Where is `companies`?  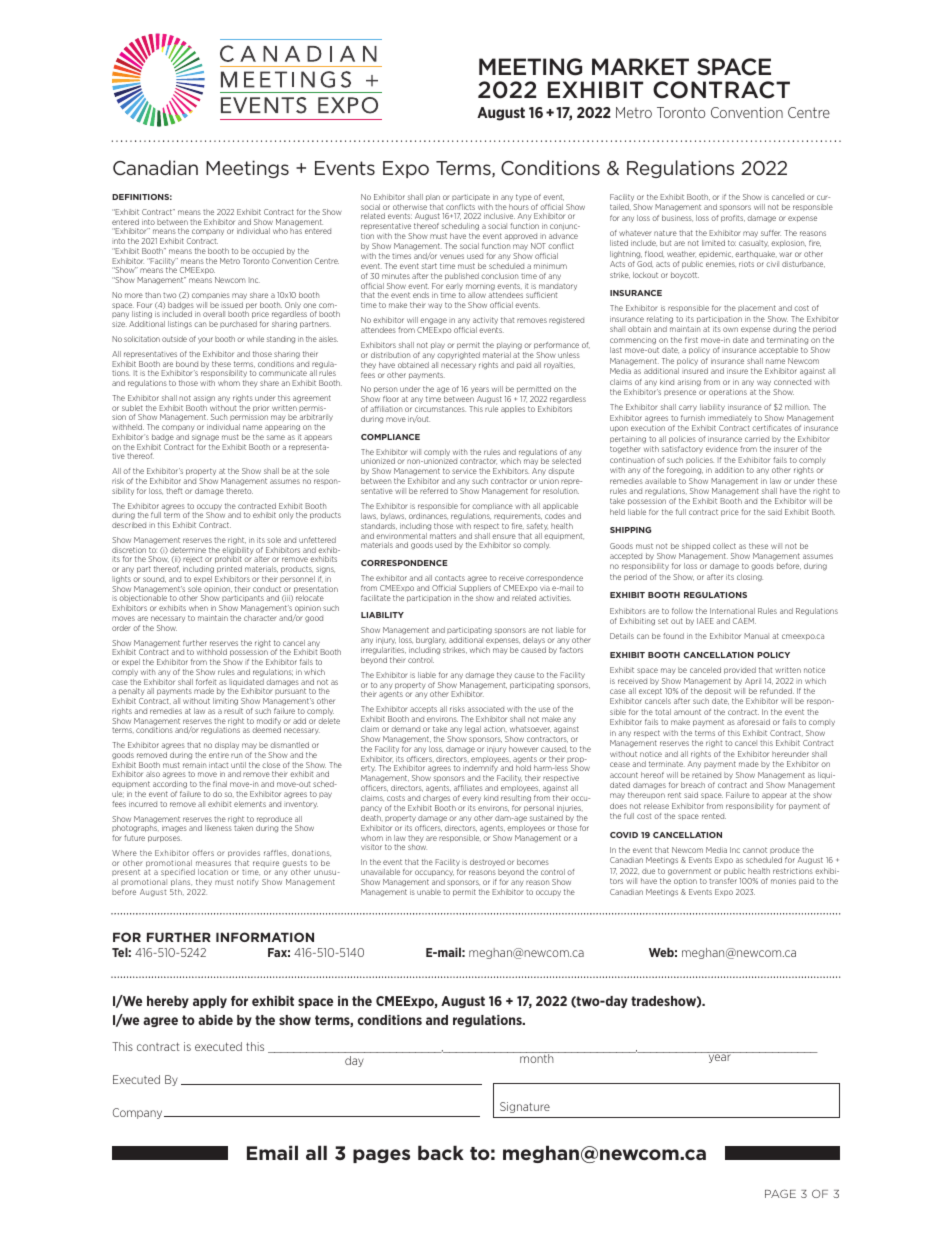
companies is located at coordinates (211, 296).
